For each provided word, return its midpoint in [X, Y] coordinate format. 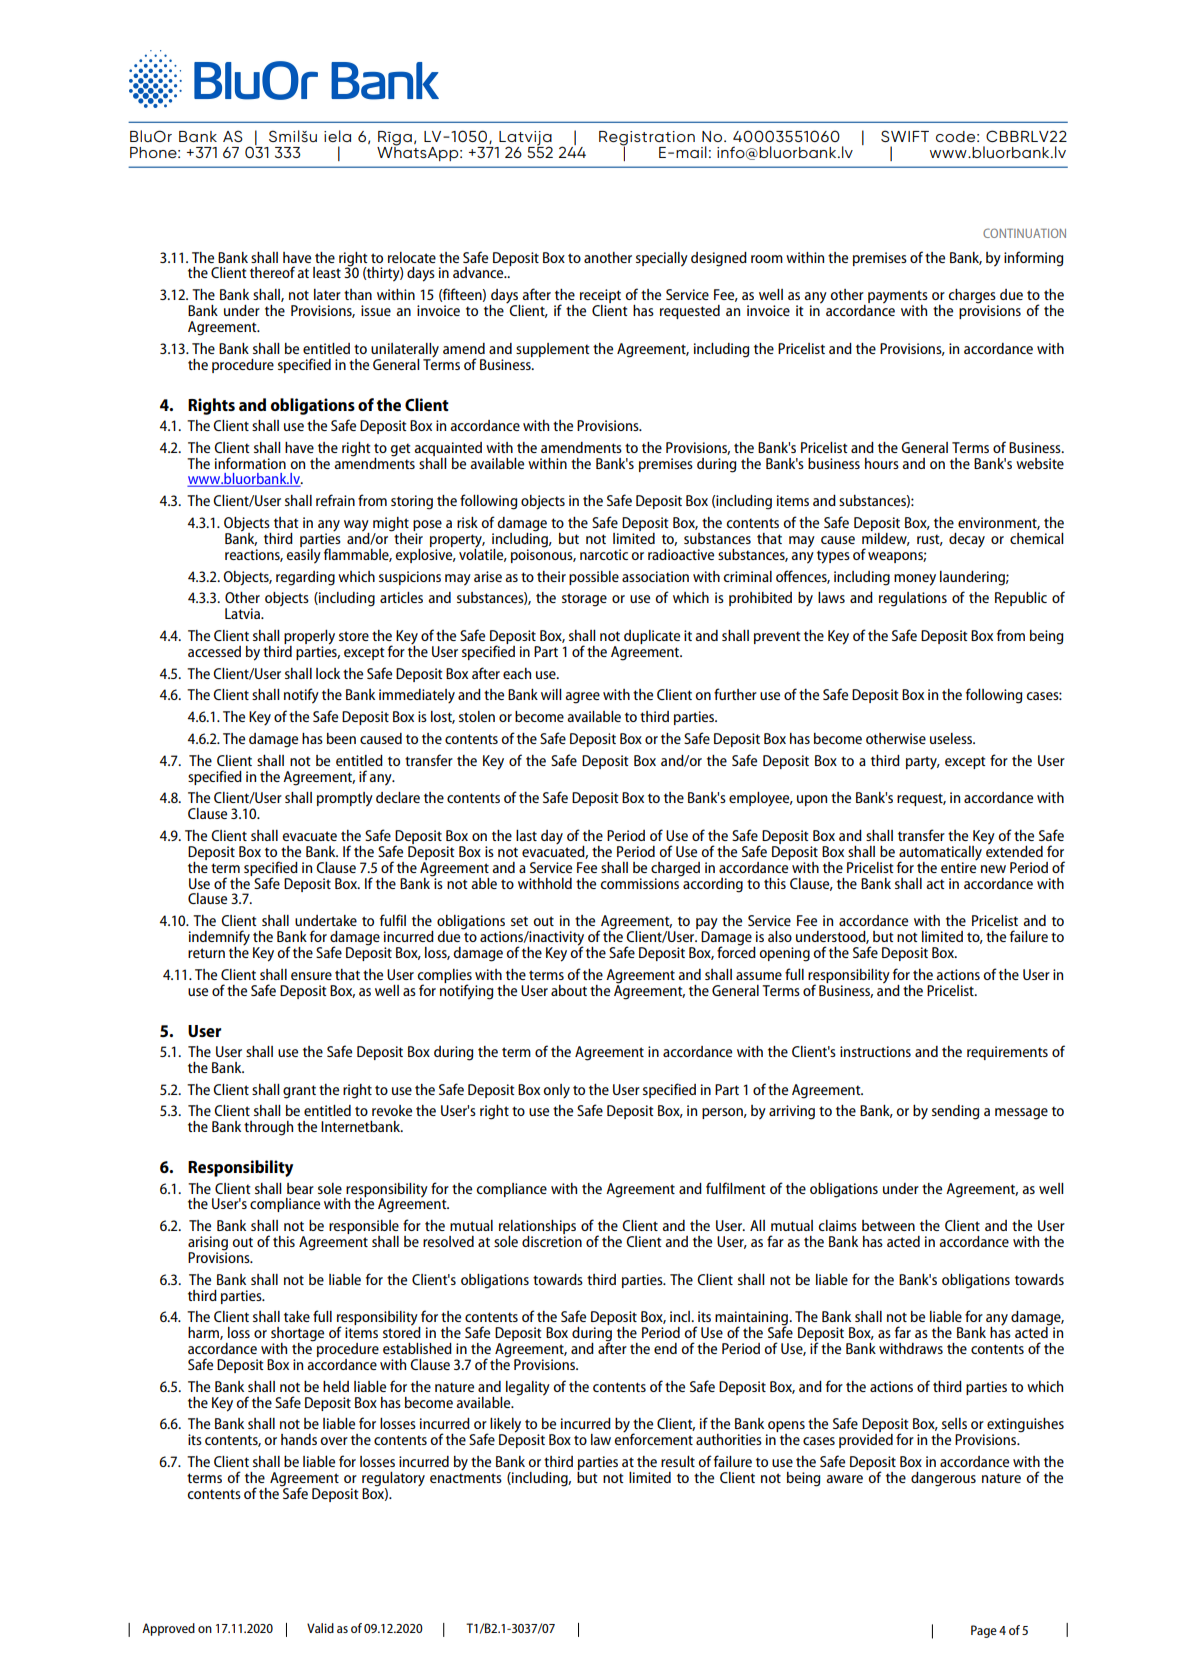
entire [959, 866]
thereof [272, 272]
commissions [640, 882]
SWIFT [905, 136]
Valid [320, 1628]
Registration [647, 139]
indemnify [219, 939]
